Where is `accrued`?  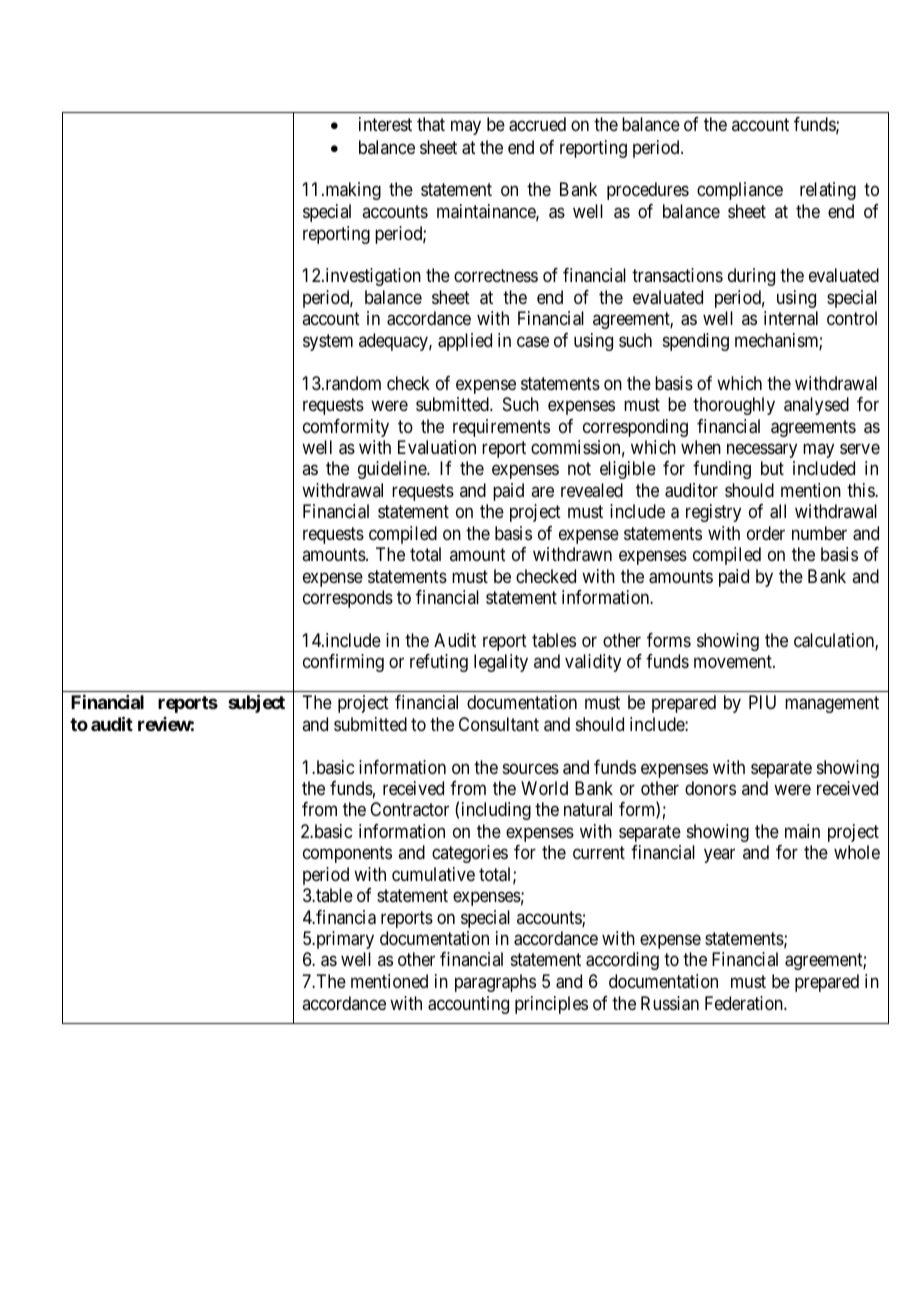
accrued is located at coordinates (537, 124).
